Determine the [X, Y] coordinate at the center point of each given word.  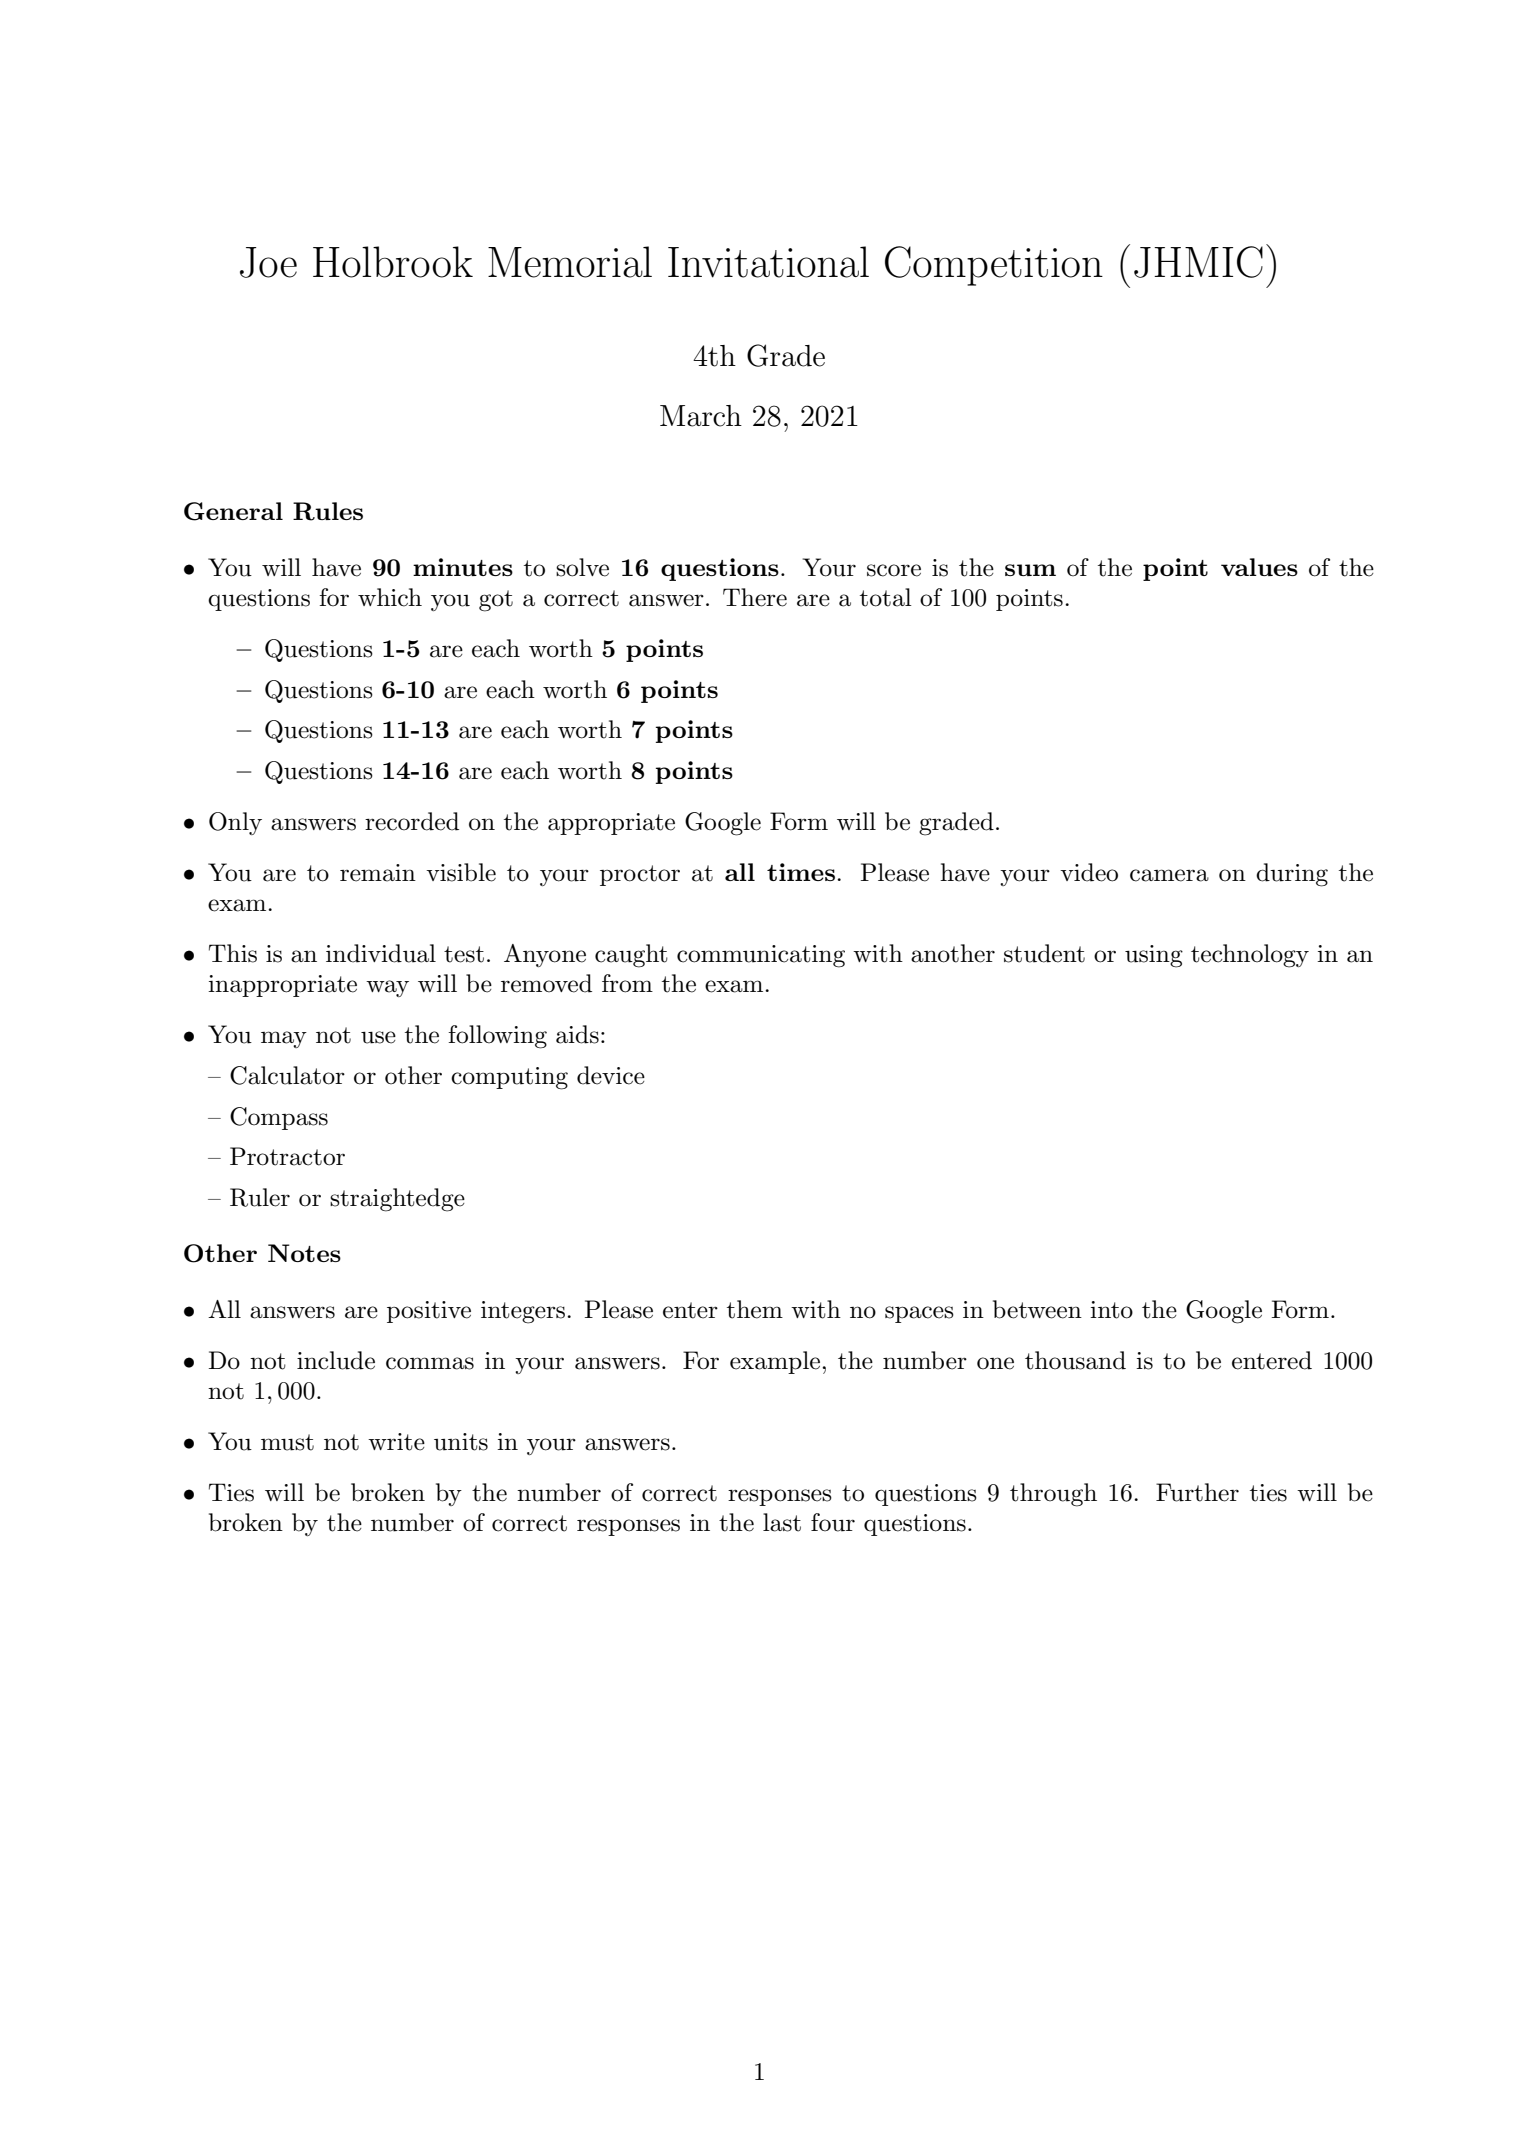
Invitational [768, 262]
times [801, 872]
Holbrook [393, 262]
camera [1169, 875]
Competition [994, 266]
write [396, 1442]
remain [378, 873]
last [782, 1522]
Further [1197, 1492]
